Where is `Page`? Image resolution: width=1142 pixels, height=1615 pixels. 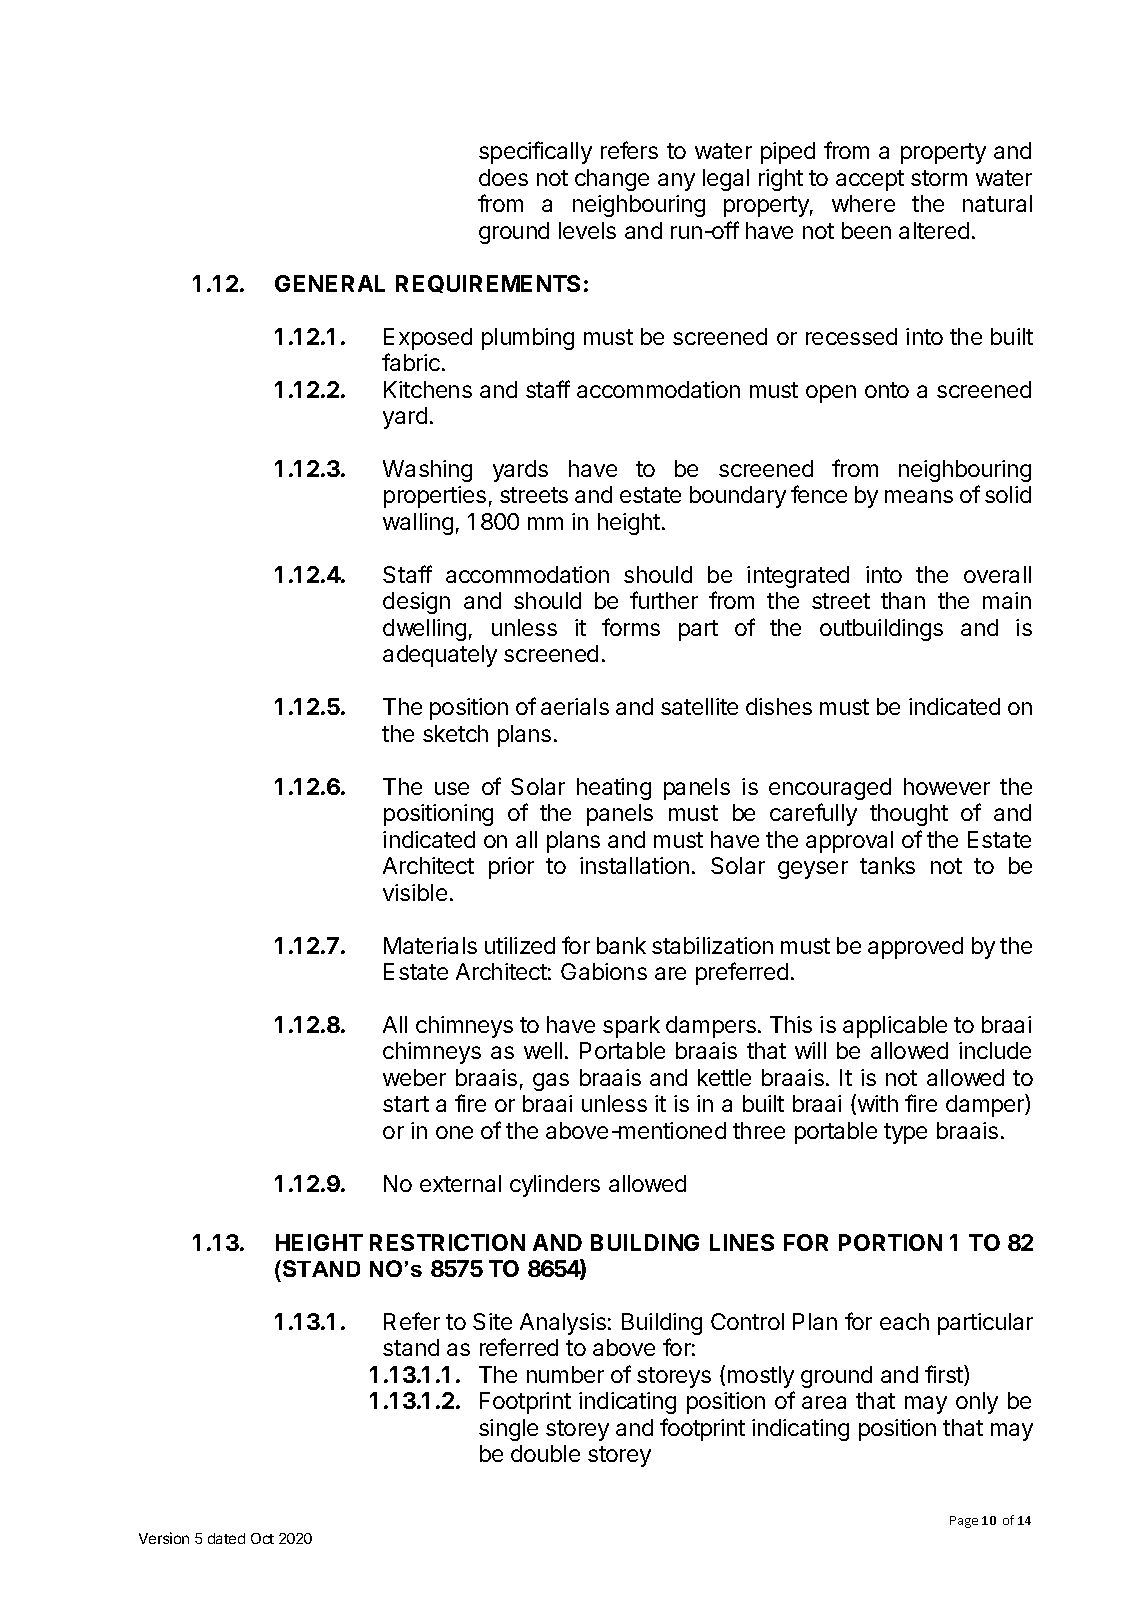
Page is located at coordinates (964, 1522).
